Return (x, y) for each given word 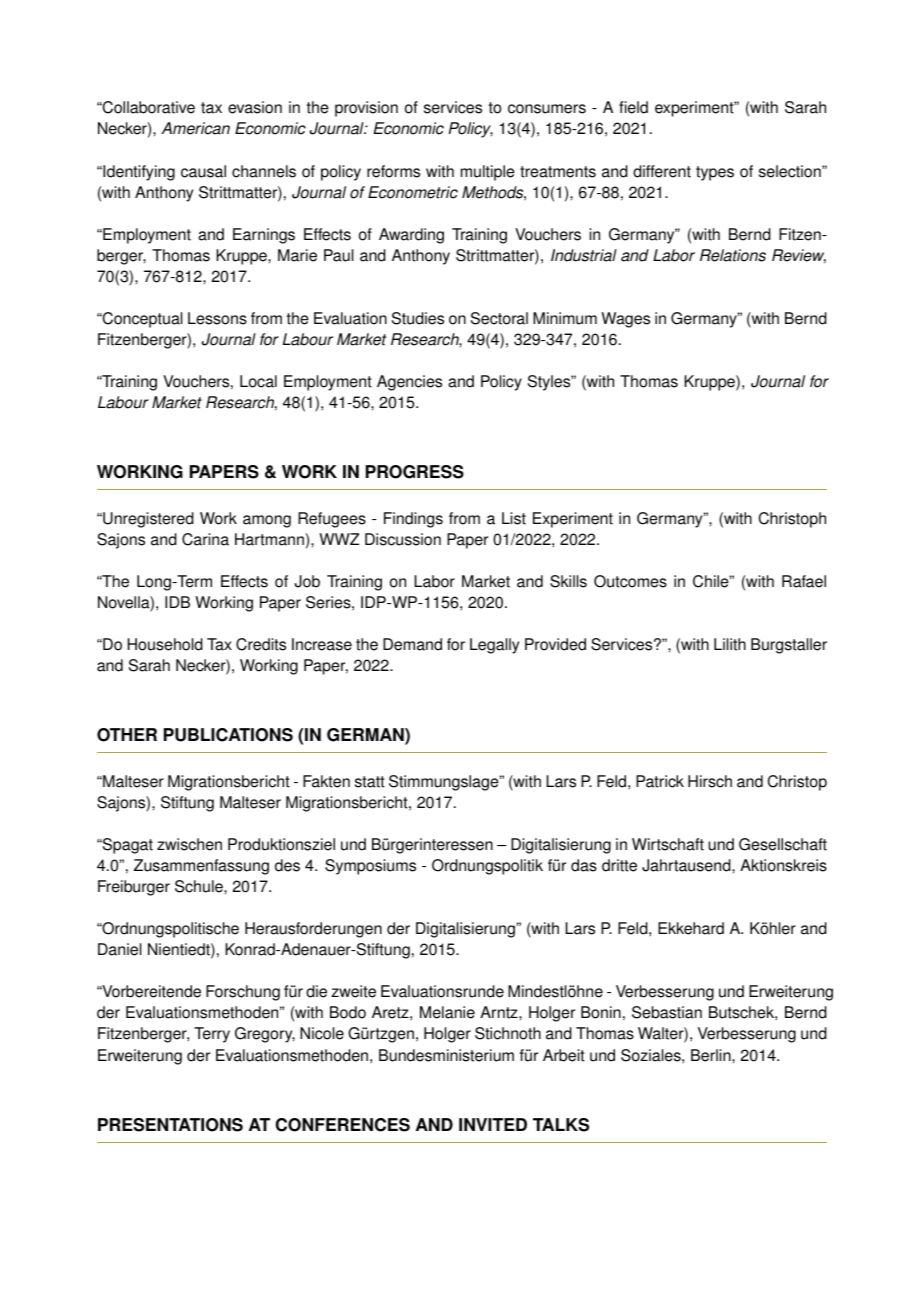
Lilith (730, 644)
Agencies (409, 383)
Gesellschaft (783, 844)
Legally (494, 646)
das (584, 865)
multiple (488, 173)
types (715, 173)
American (195, 128)
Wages (625, 320)
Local (258, 381)
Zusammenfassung (201, 867)
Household (165, 644)
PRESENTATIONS (170, 1125)
